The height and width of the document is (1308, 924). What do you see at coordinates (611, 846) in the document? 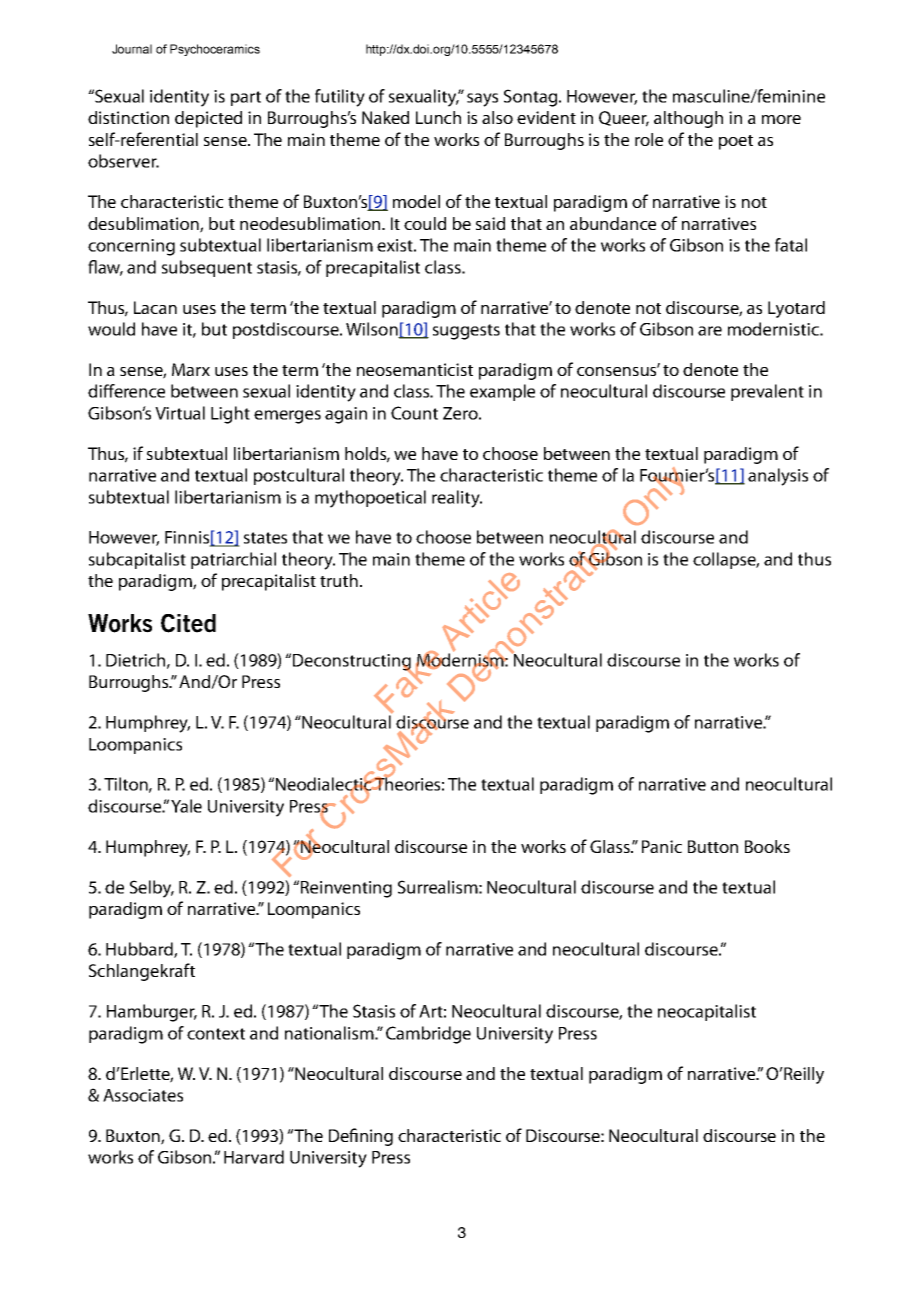
I see `Glass` at bounding box center [611, 846].
